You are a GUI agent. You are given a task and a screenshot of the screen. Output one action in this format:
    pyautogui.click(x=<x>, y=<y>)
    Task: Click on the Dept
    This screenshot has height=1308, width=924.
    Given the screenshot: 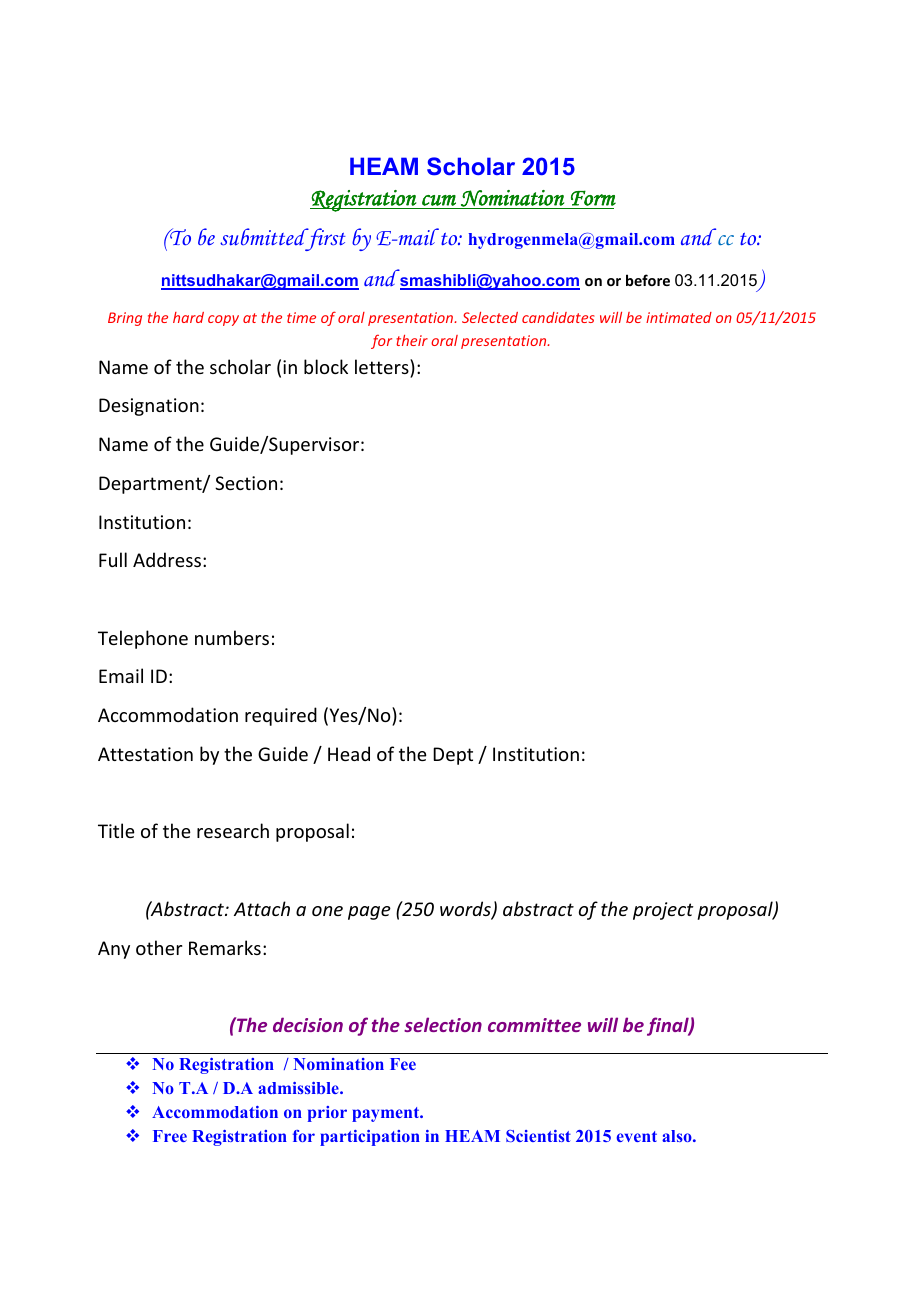 What is the action you would take?
    pyautogui.click(x=453, y=756)
